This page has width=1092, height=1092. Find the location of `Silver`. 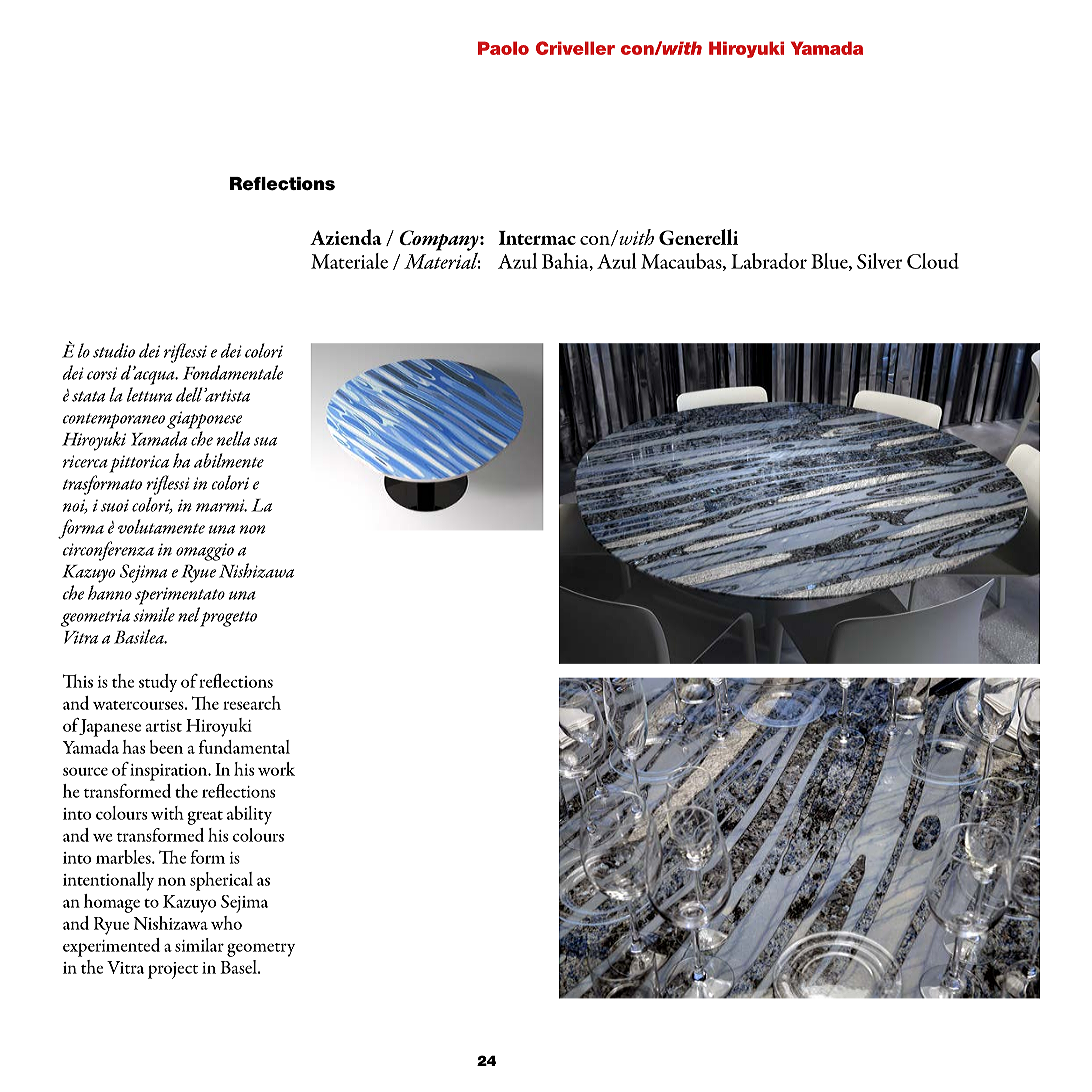

Silver is located at coordinates (879, 261).
